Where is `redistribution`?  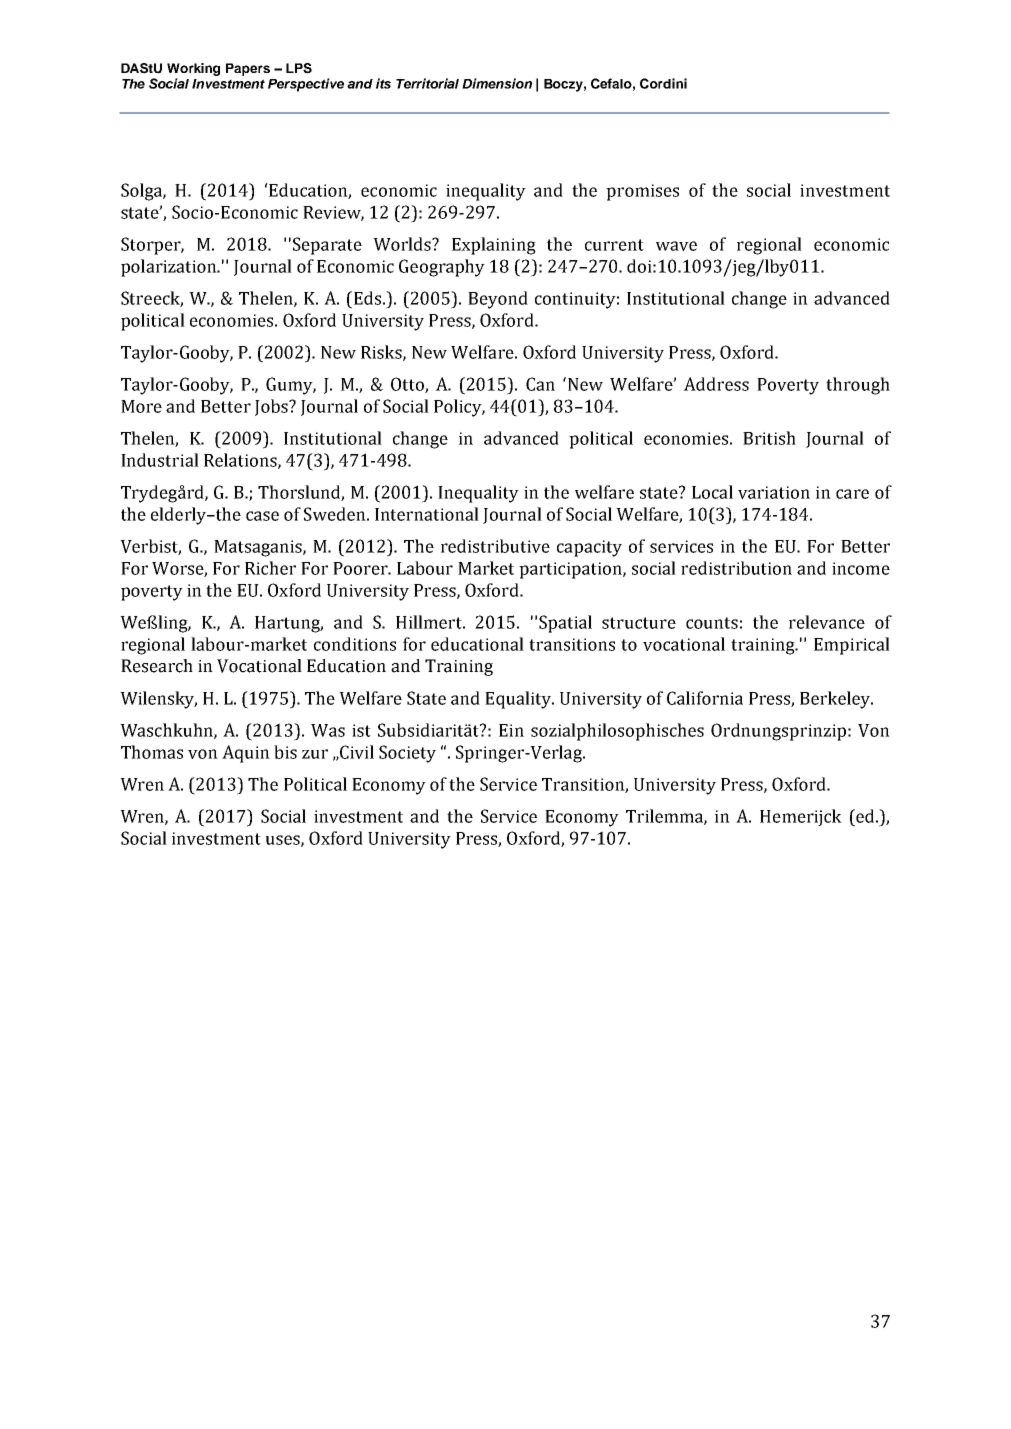 redistribution is located at coordinates (736, 568).
